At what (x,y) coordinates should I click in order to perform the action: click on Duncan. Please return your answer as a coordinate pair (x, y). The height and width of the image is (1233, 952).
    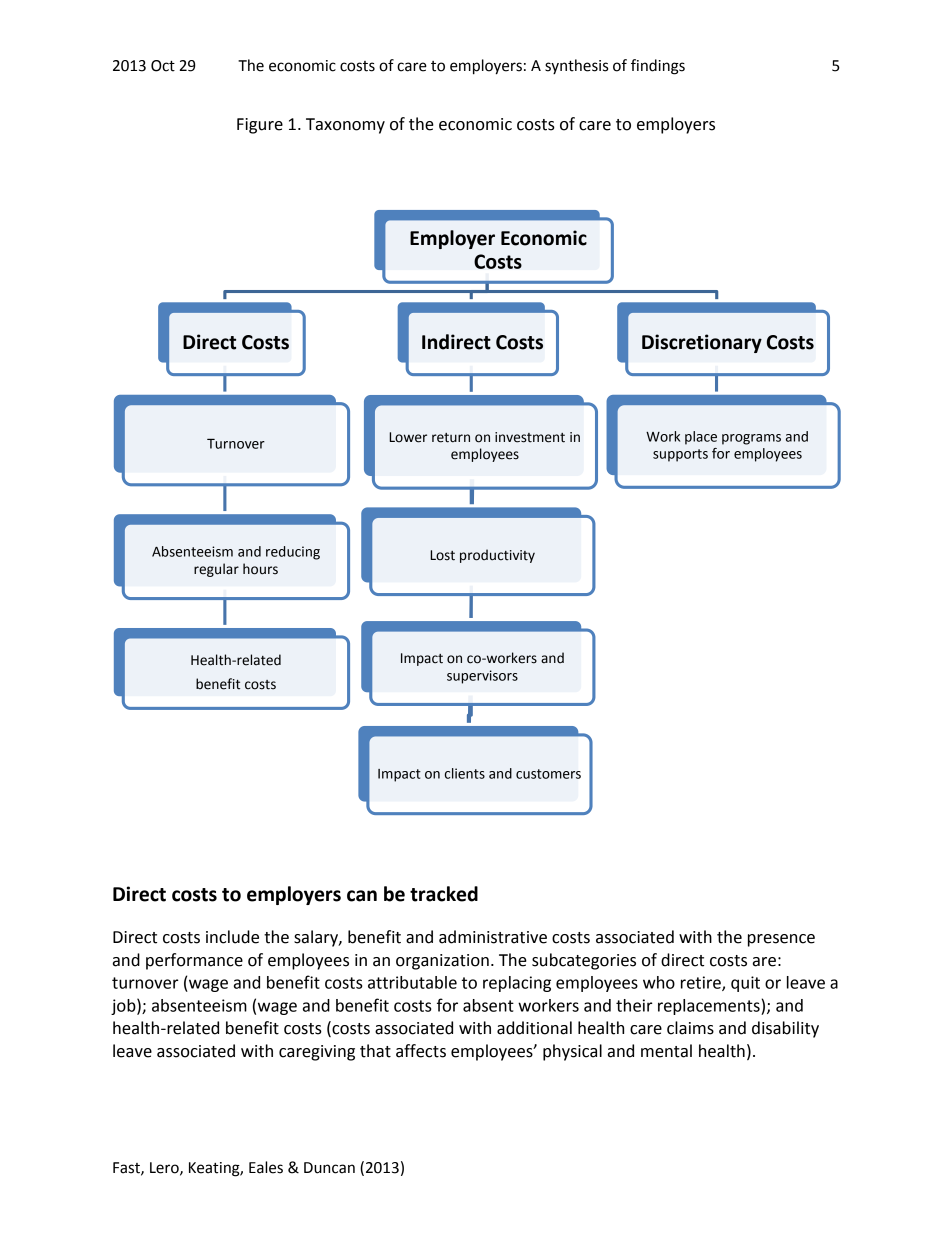
    Looking at the image, I should click on (329, 1168).
